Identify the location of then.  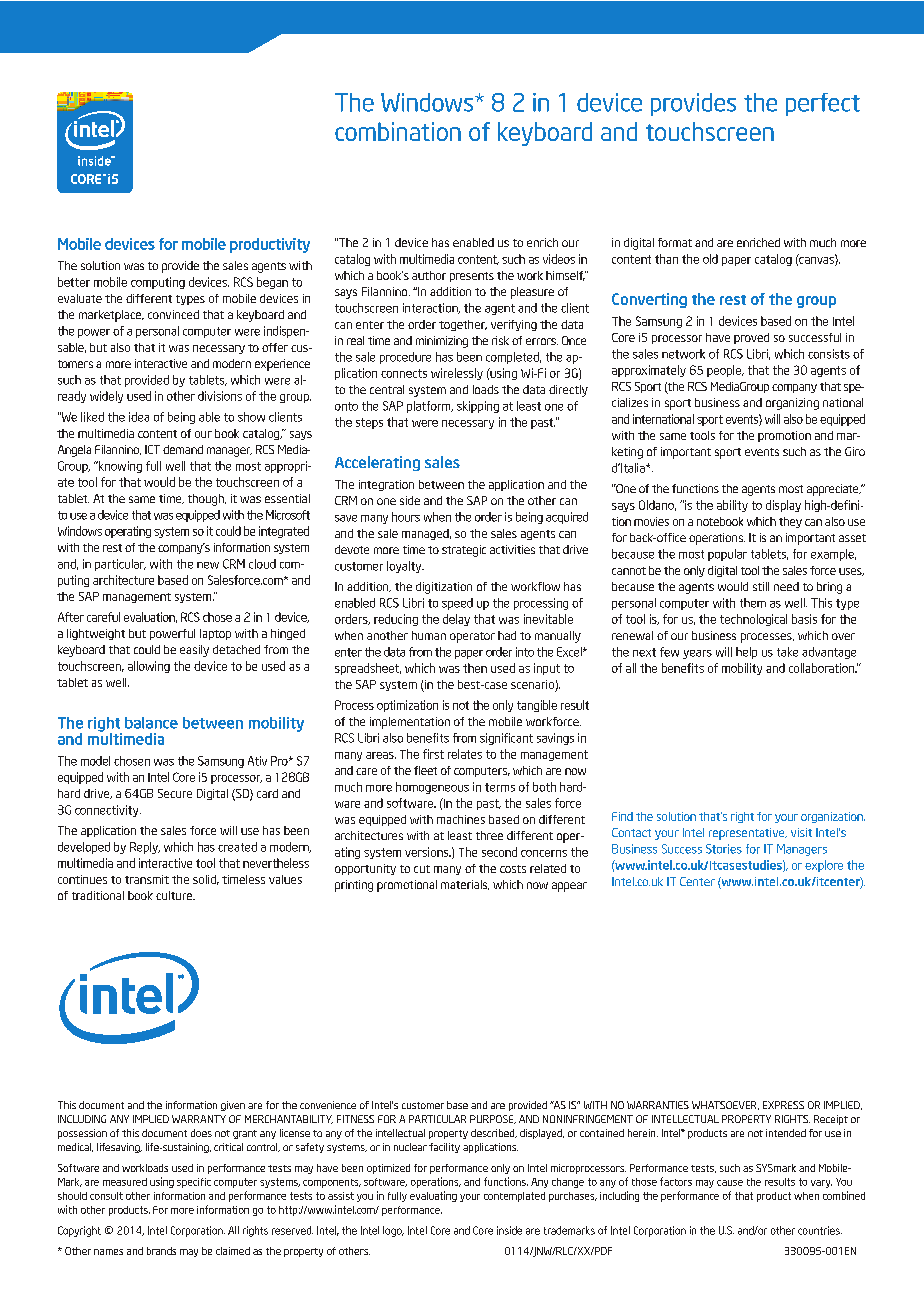
(475, 668).
